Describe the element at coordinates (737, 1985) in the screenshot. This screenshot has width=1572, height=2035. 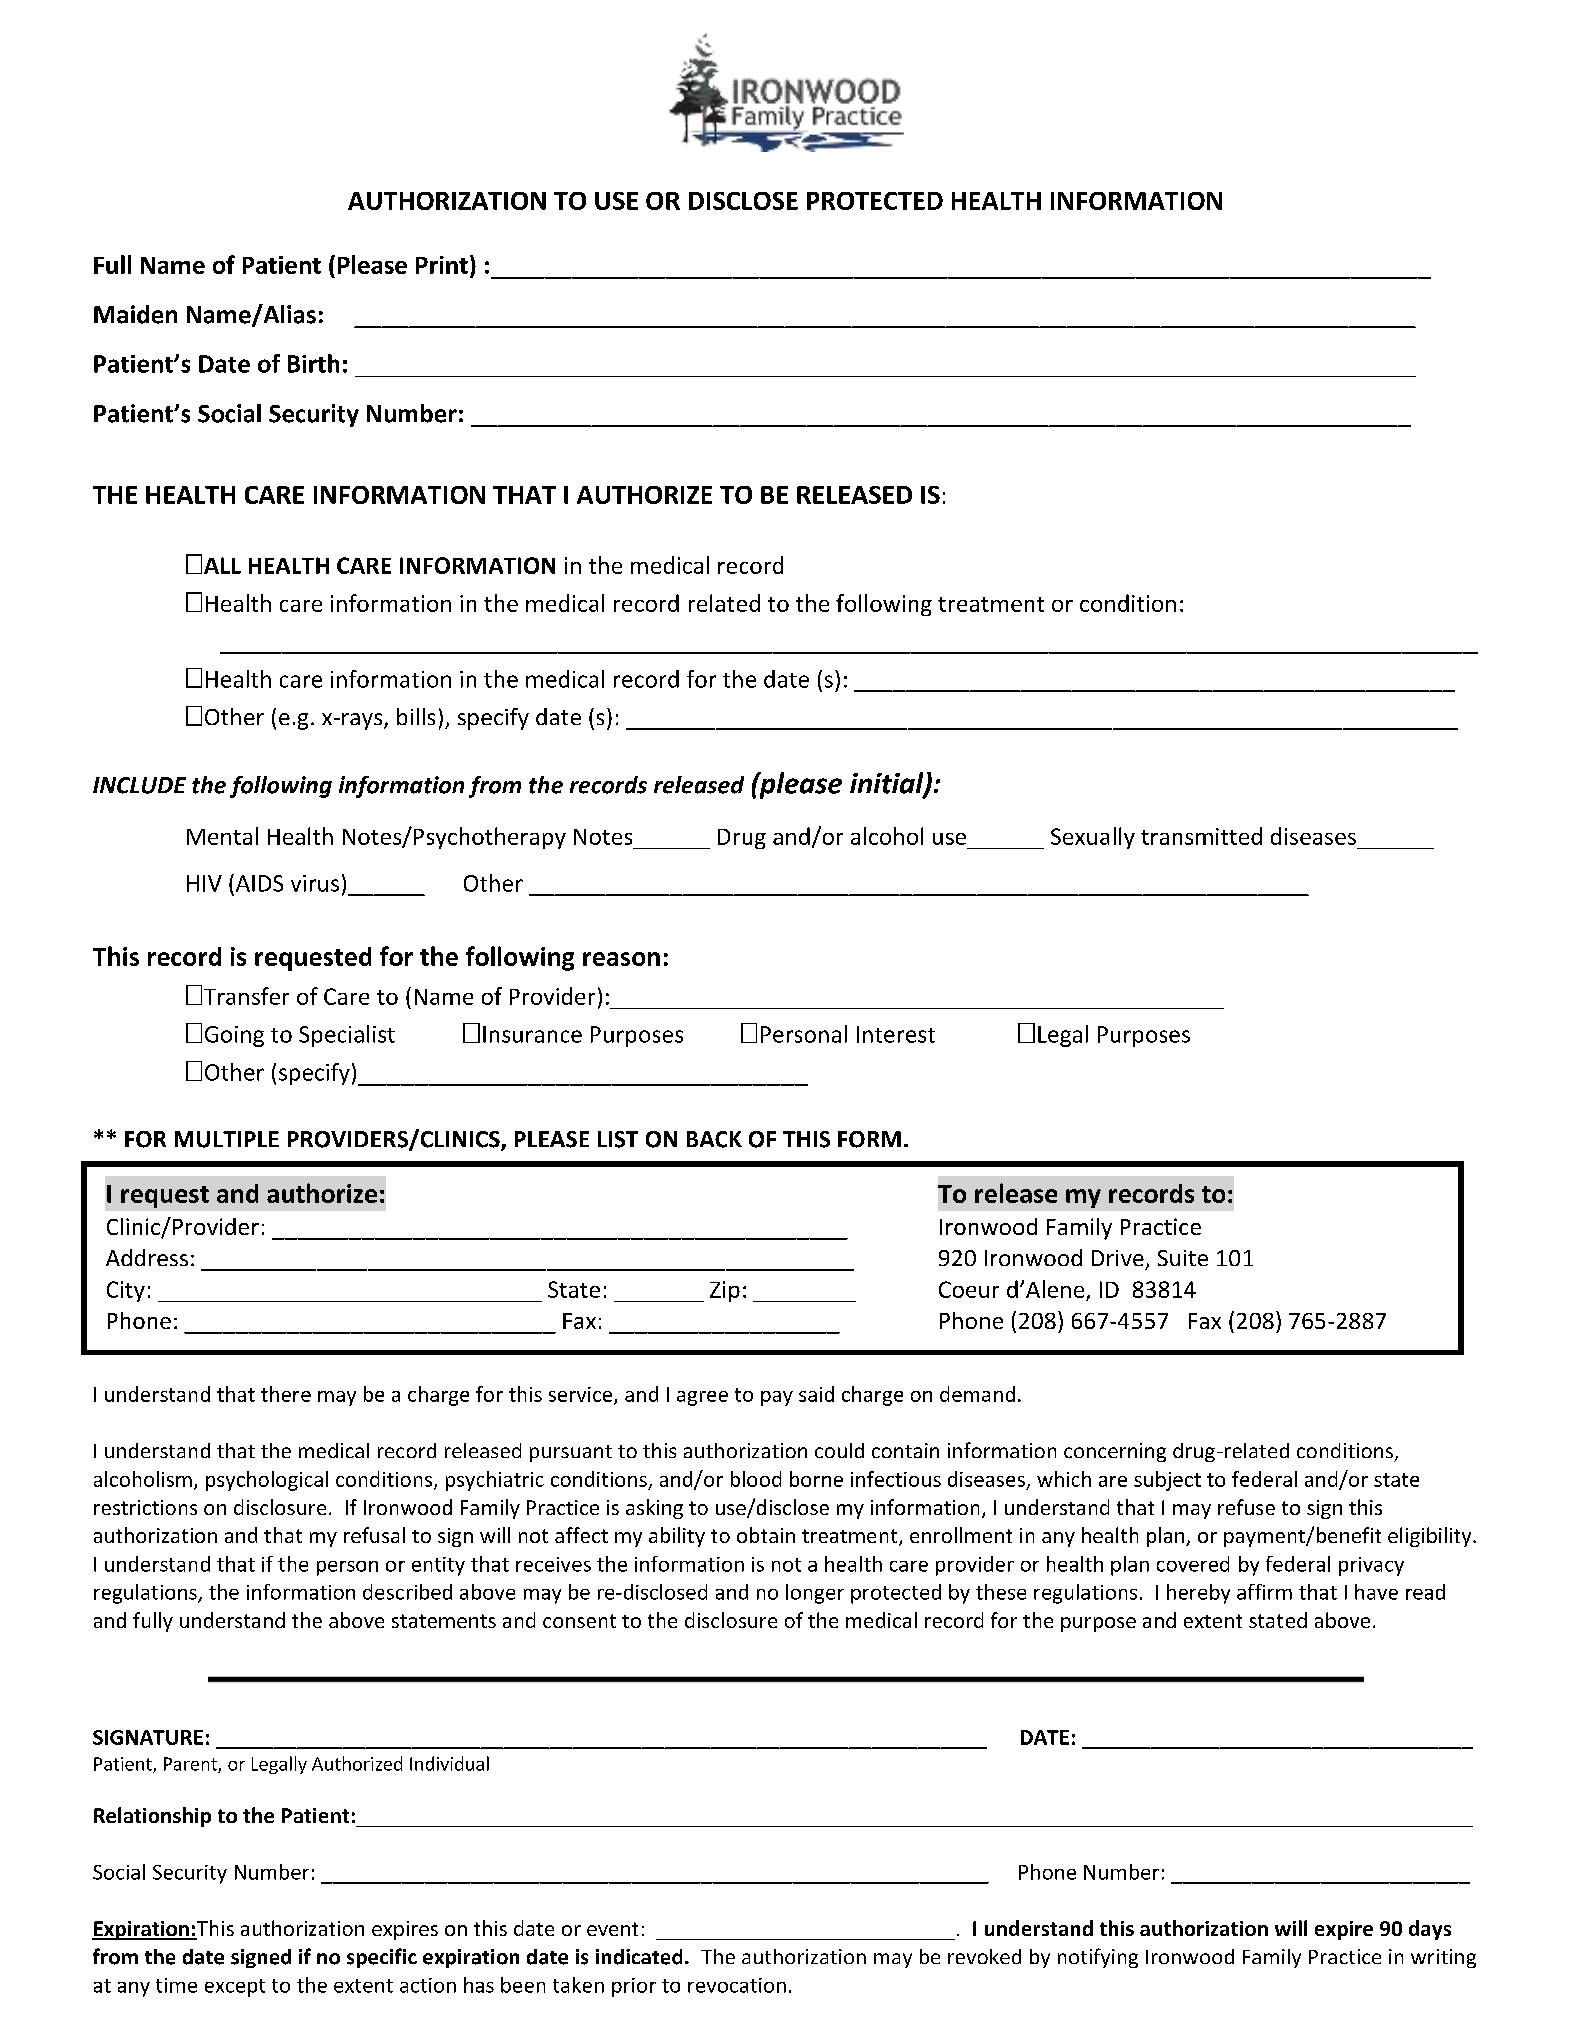
I see `revocation` at that location.
